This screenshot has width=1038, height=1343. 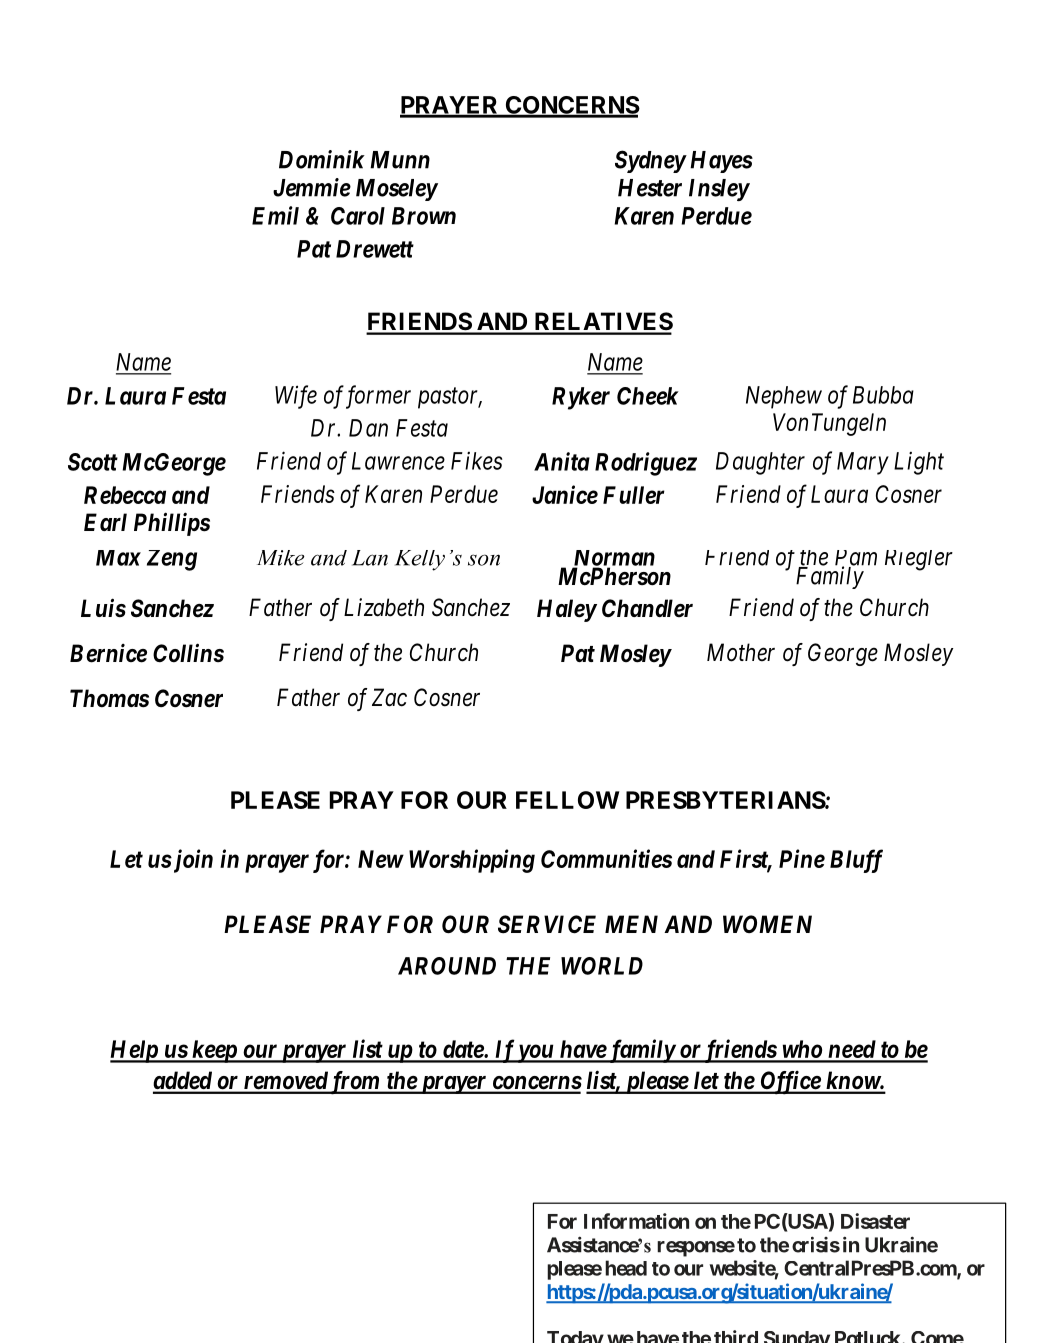 I want to click on Emil, so click(x=275, y=215).
